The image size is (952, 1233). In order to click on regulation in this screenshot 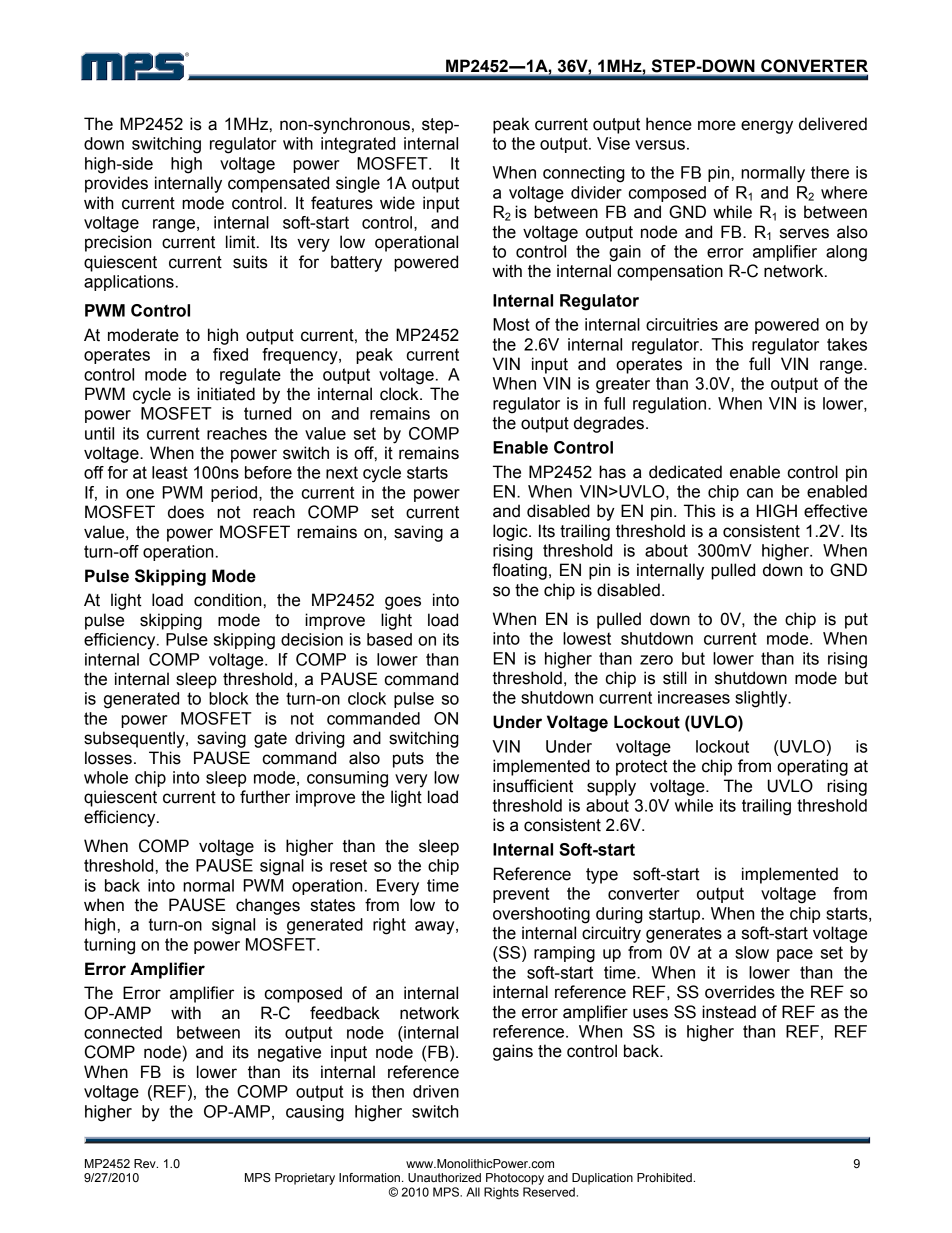, I will do `click(671, 405)`.
